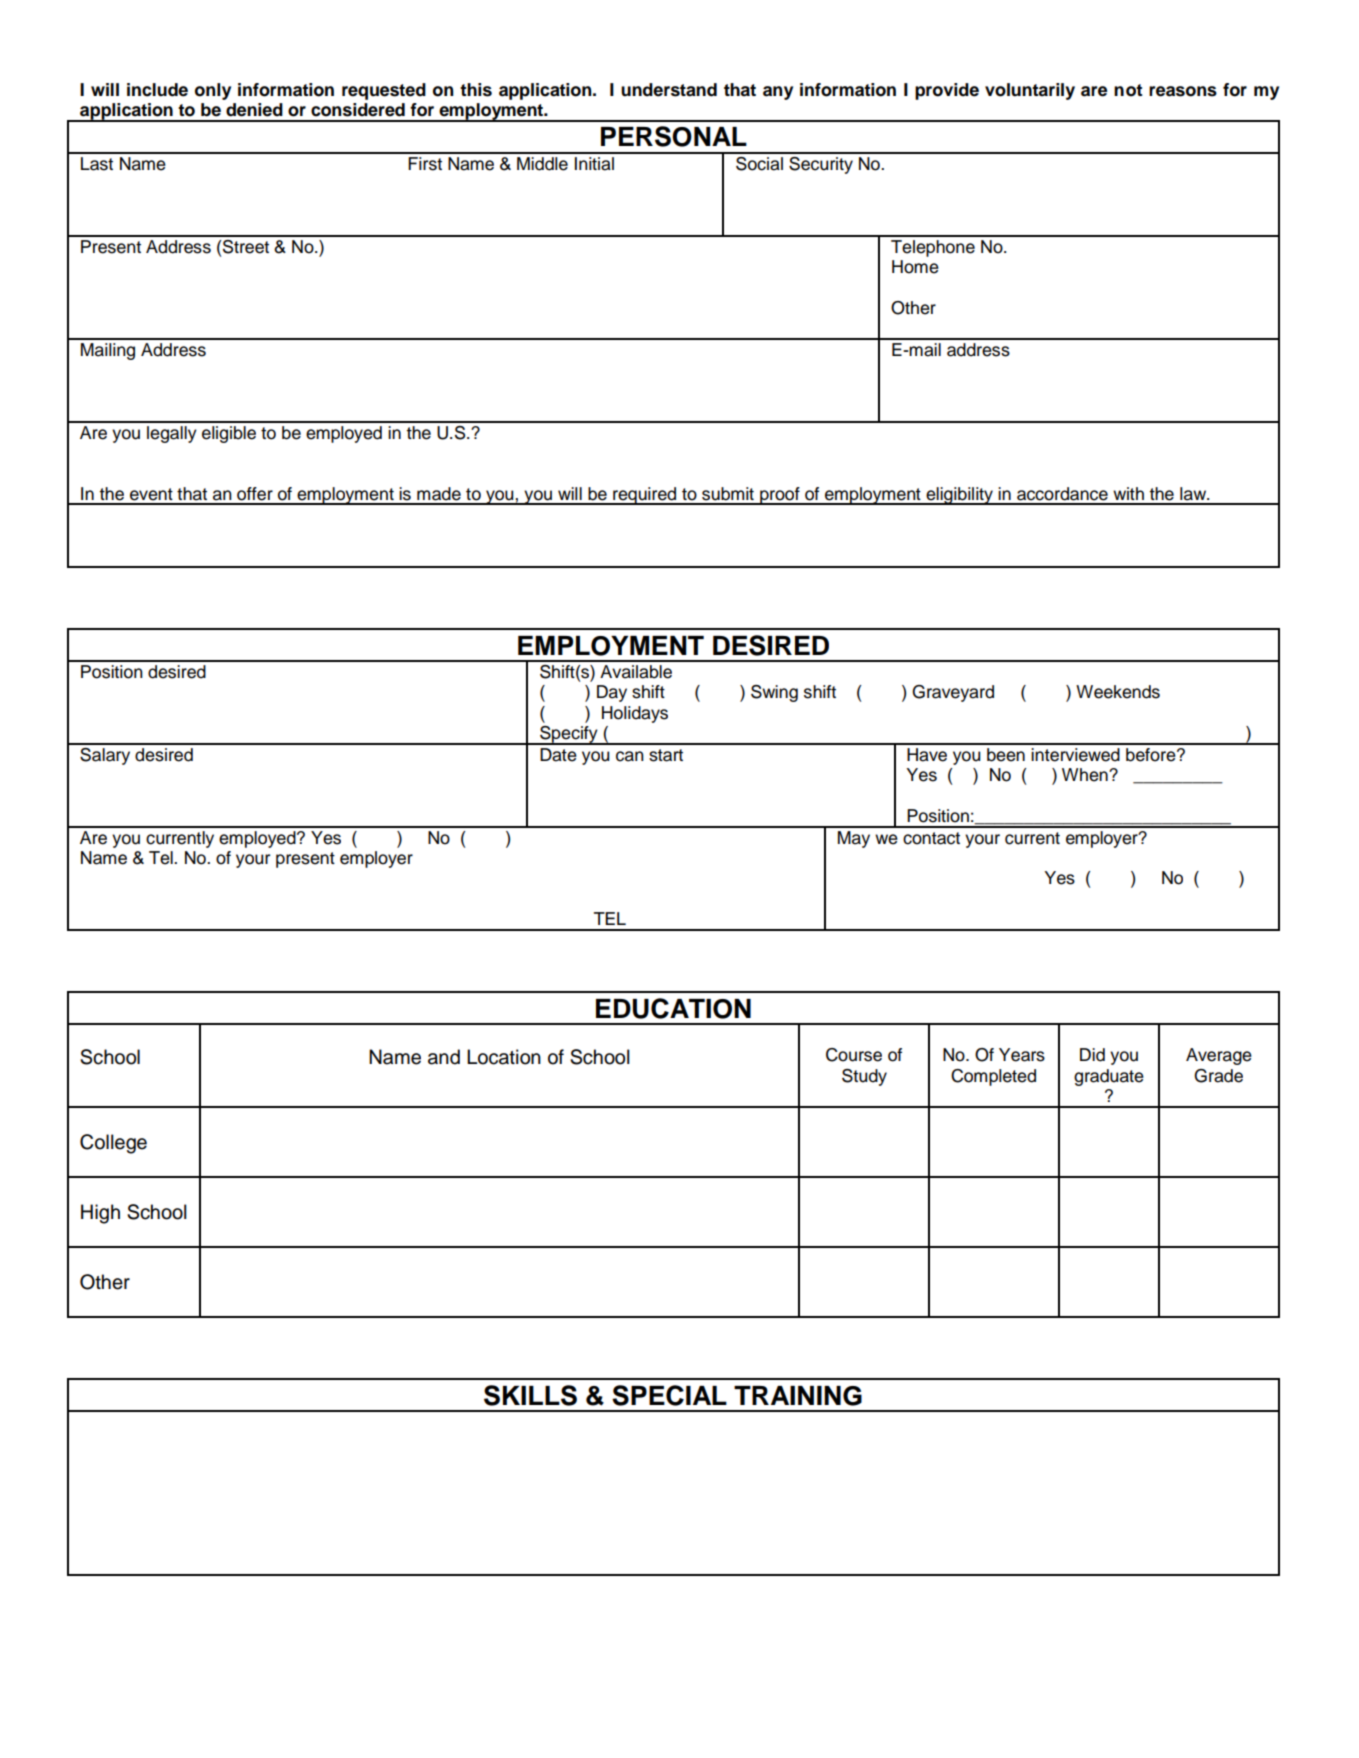 Image resolution: width=1359 pixels, height=1758 pixels. Describe the element at coordinates (213, 91) in the document. I see `only` at that location.
